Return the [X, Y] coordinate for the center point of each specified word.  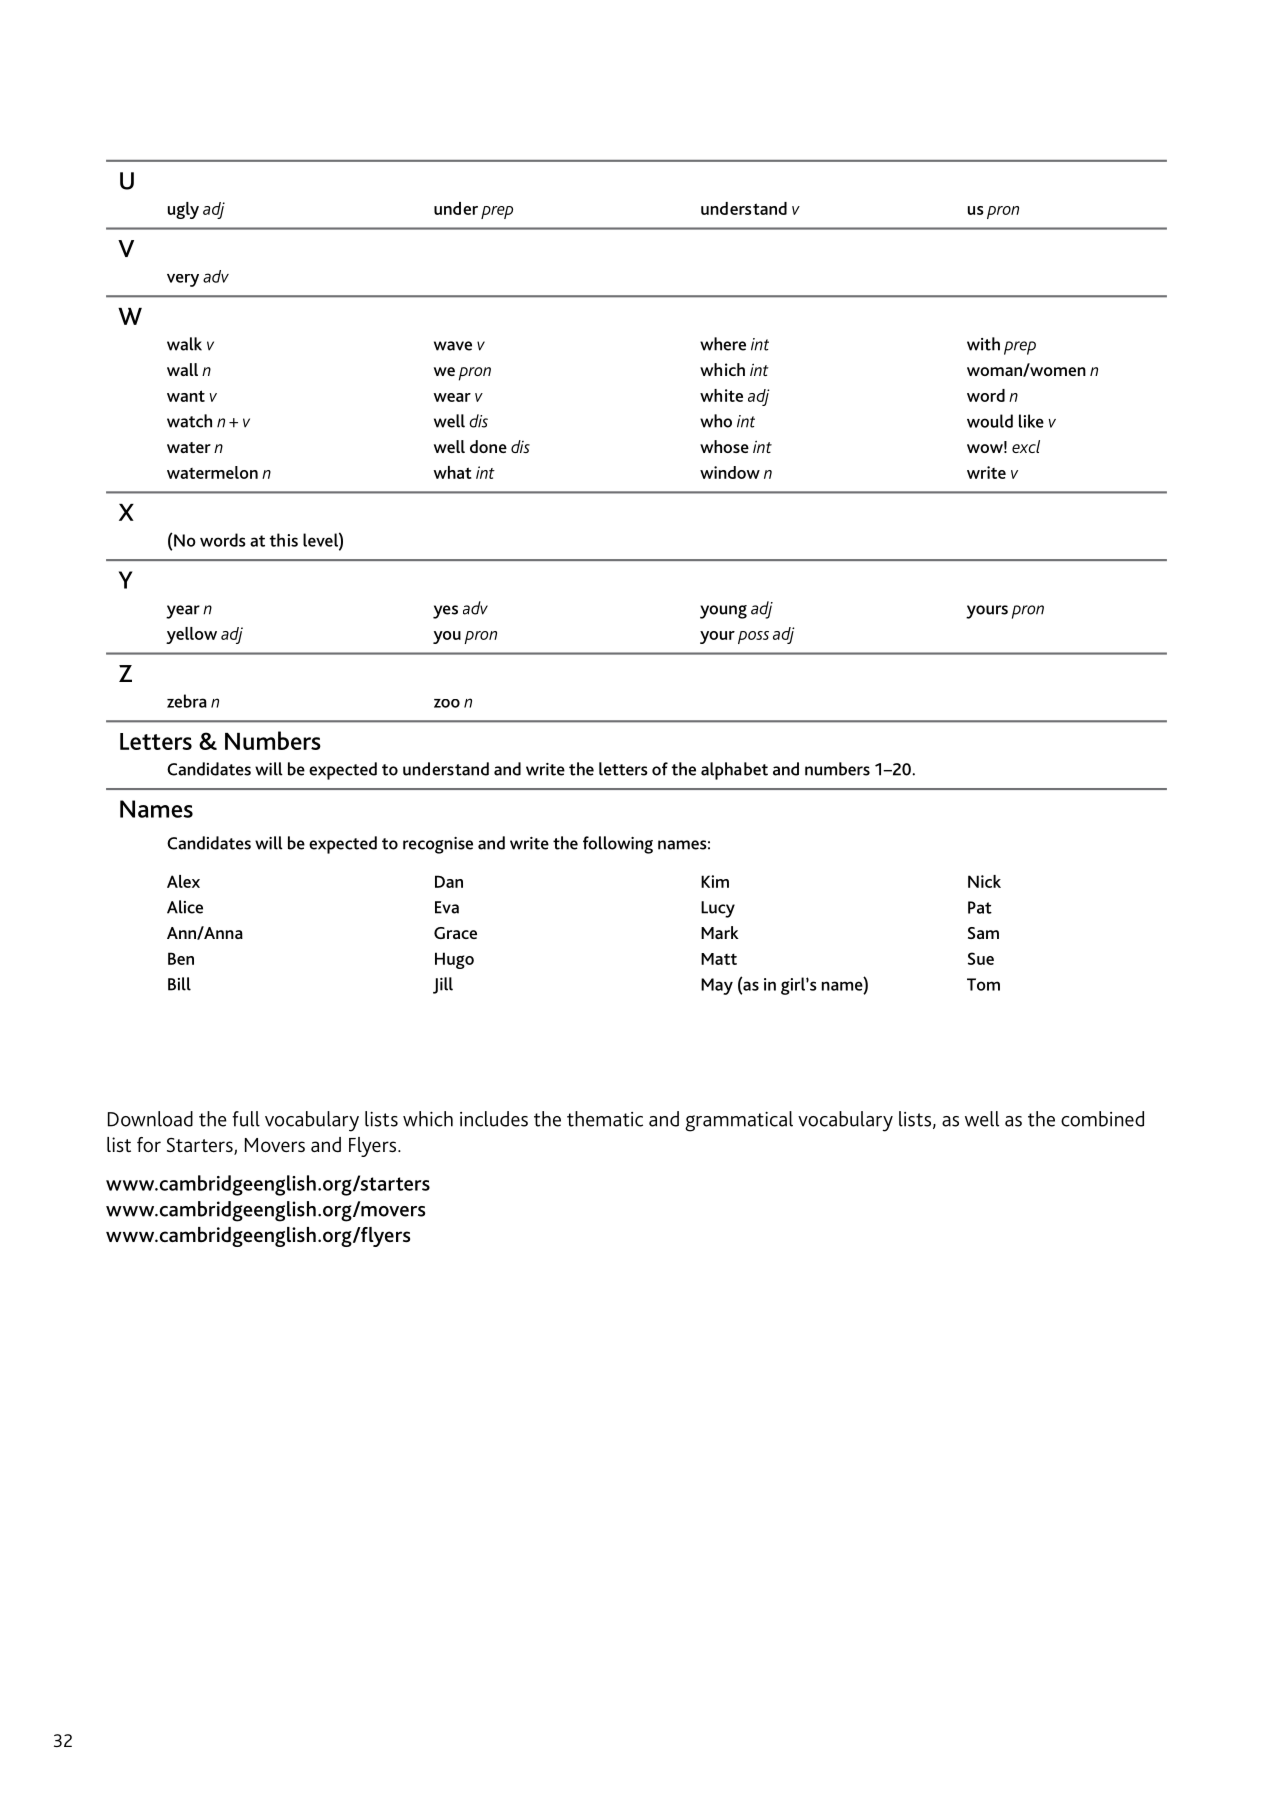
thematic [605, 1119]
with [983, 344]
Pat [980, 907]
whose [724, 446]
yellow [191, 635]
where [723, 344]
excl [1026, 446]
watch [189, 421]
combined [1102, 1119]
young [723, 612]
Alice [185, 907]
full [246, 1119]
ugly [183, 210]
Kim [715, 881]
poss [753, 637]
